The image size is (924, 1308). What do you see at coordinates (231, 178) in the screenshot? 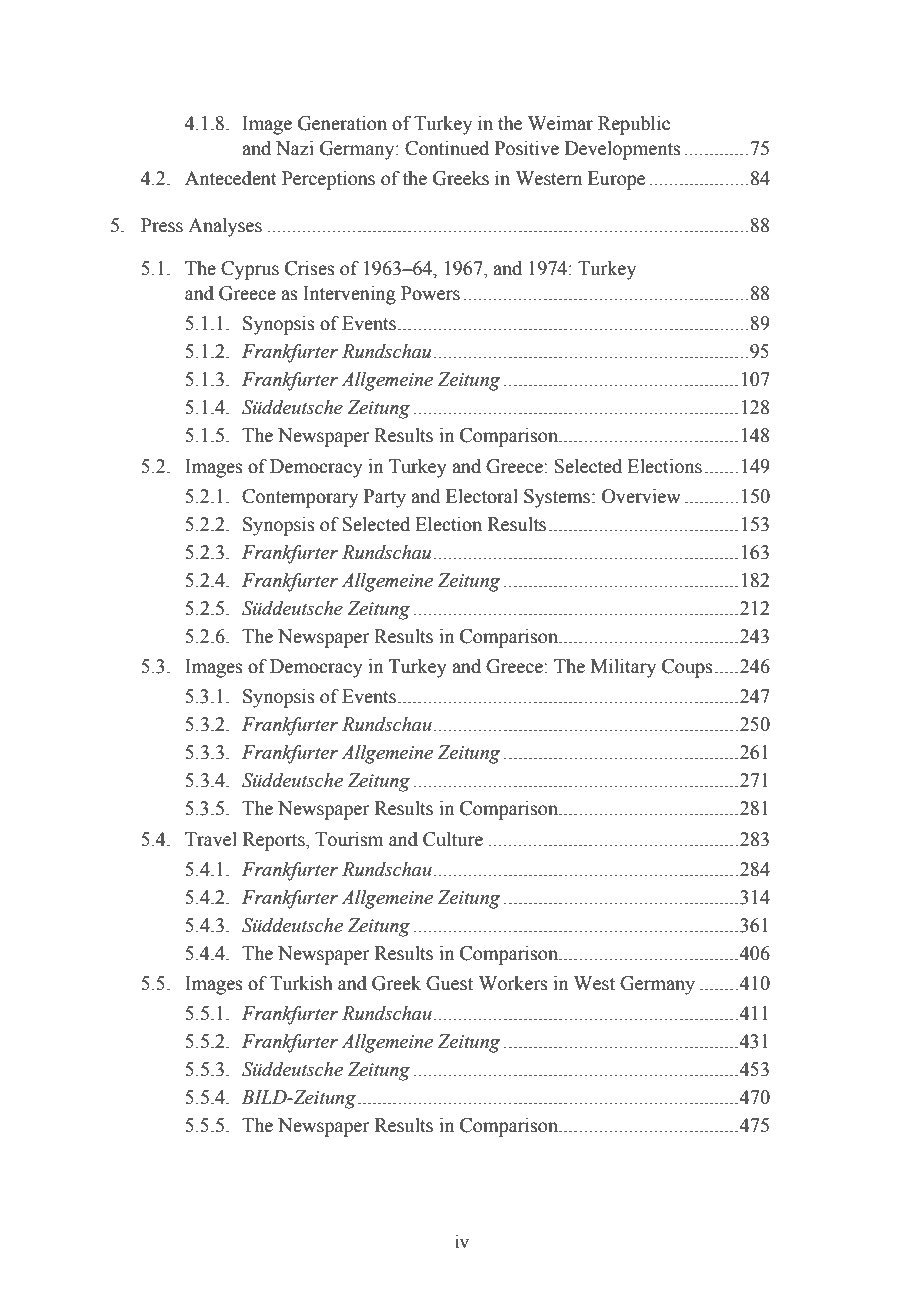
I see `Antecedent` at bounding box center [231, 178].
